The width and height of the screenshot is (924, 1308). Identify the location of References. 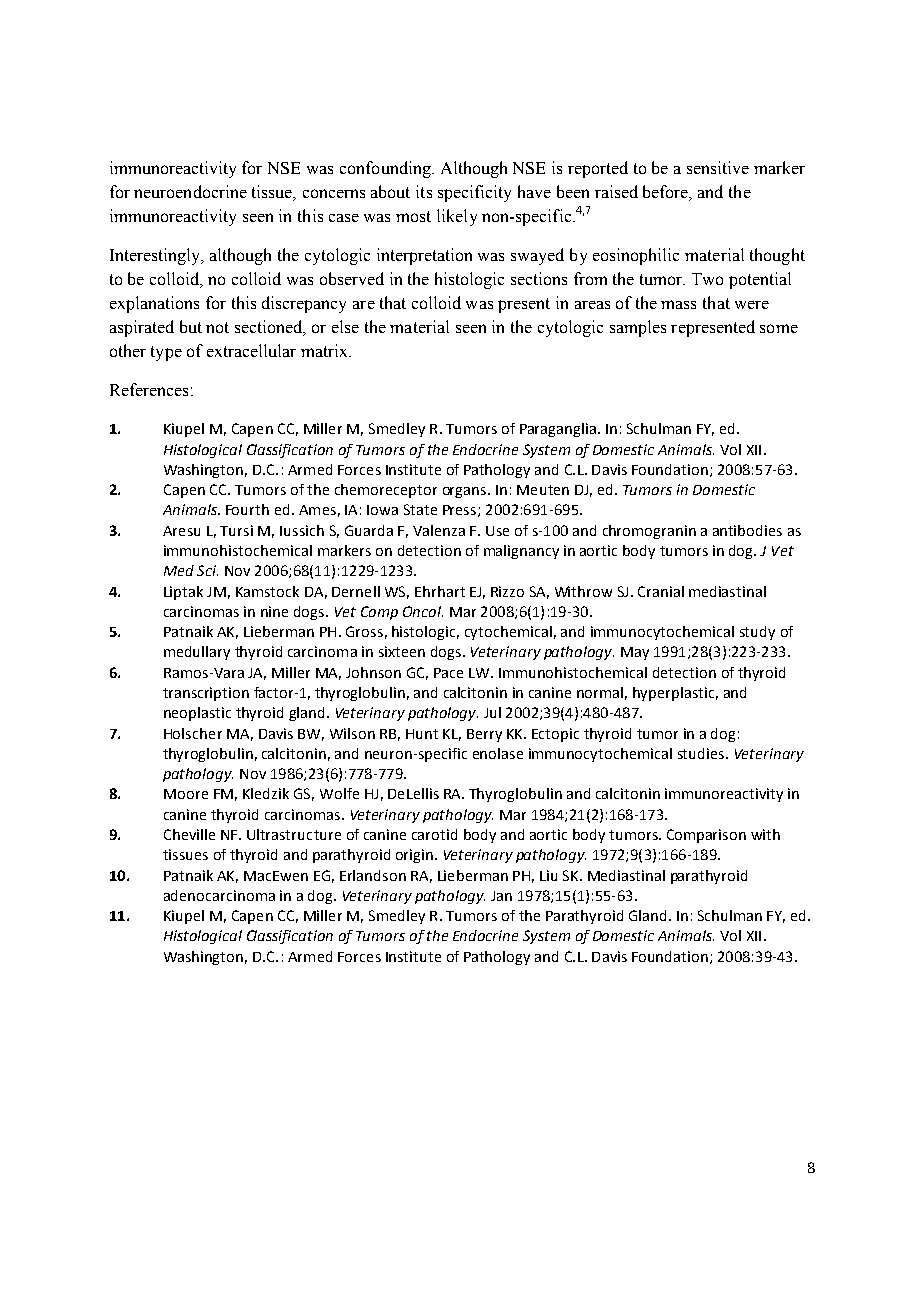
(149, 389).
